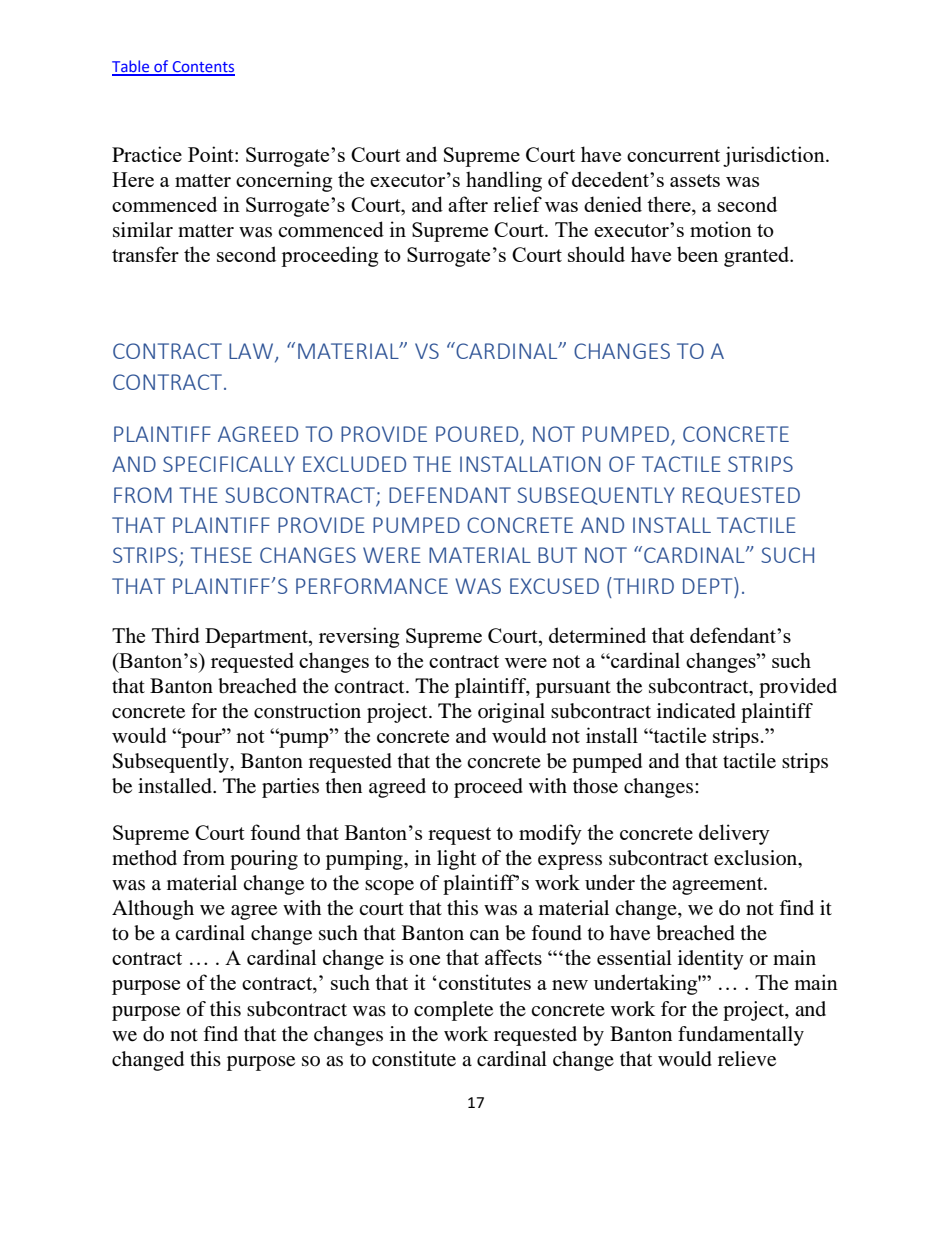  Describe the element at coordinates (202, 68) in the page. I see `Contents` at that location.
